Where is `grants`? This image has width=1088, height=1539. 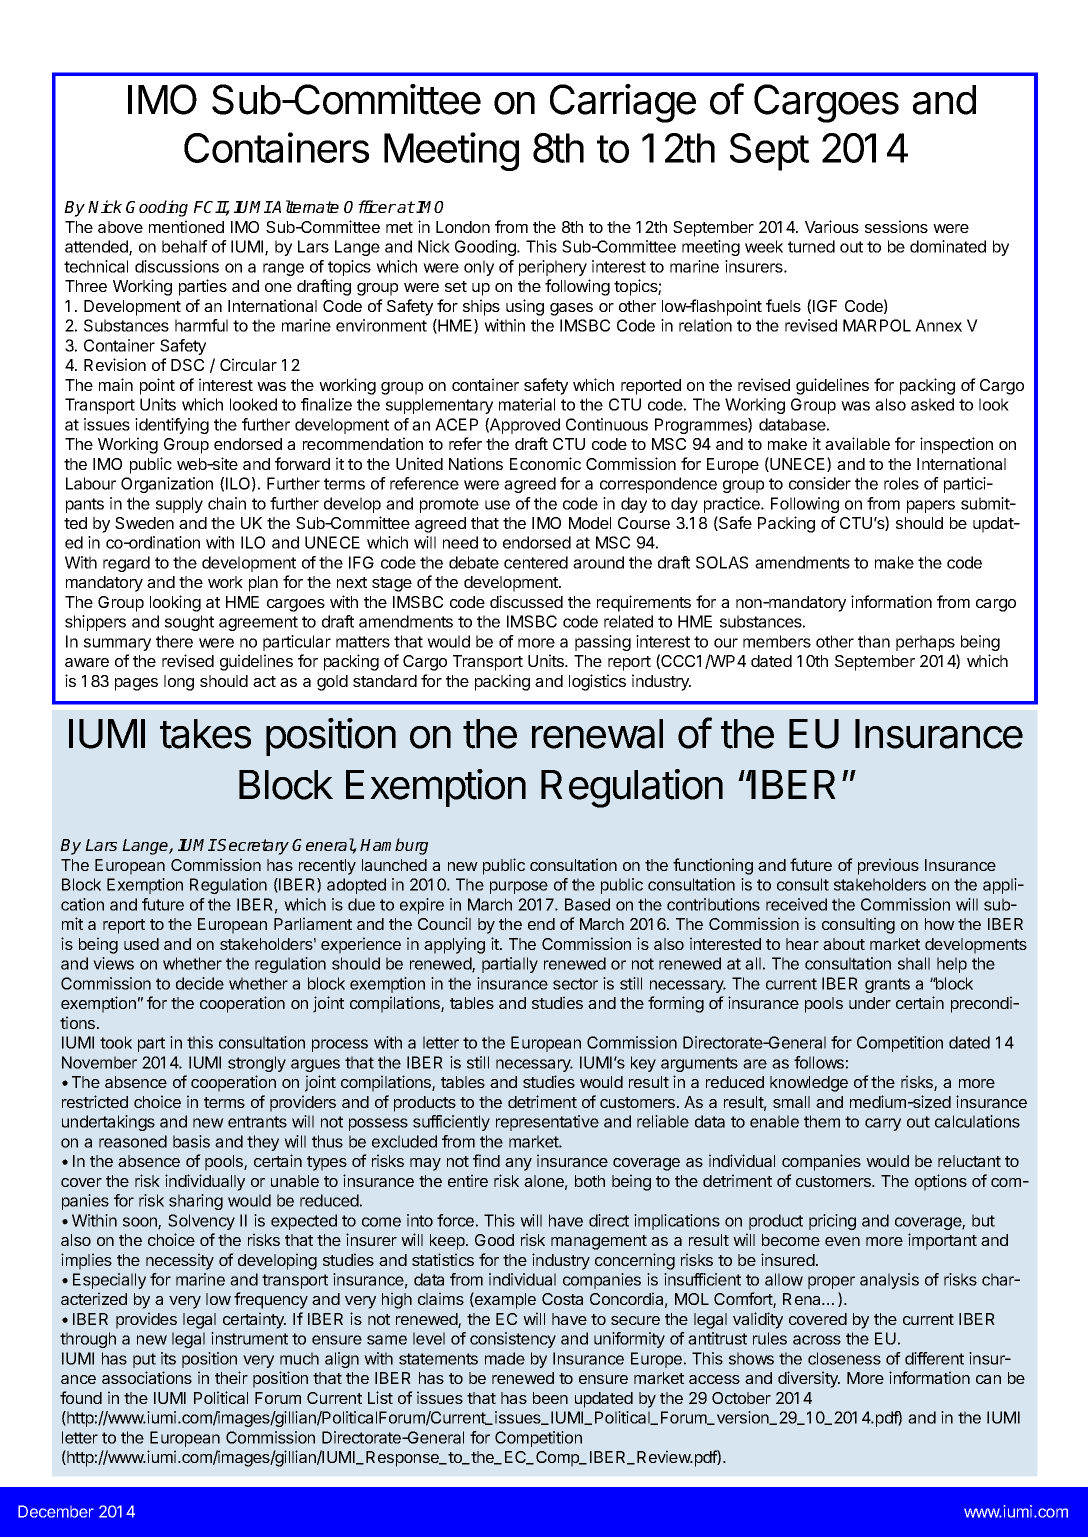 grants is located at coordinates (887, 985).
